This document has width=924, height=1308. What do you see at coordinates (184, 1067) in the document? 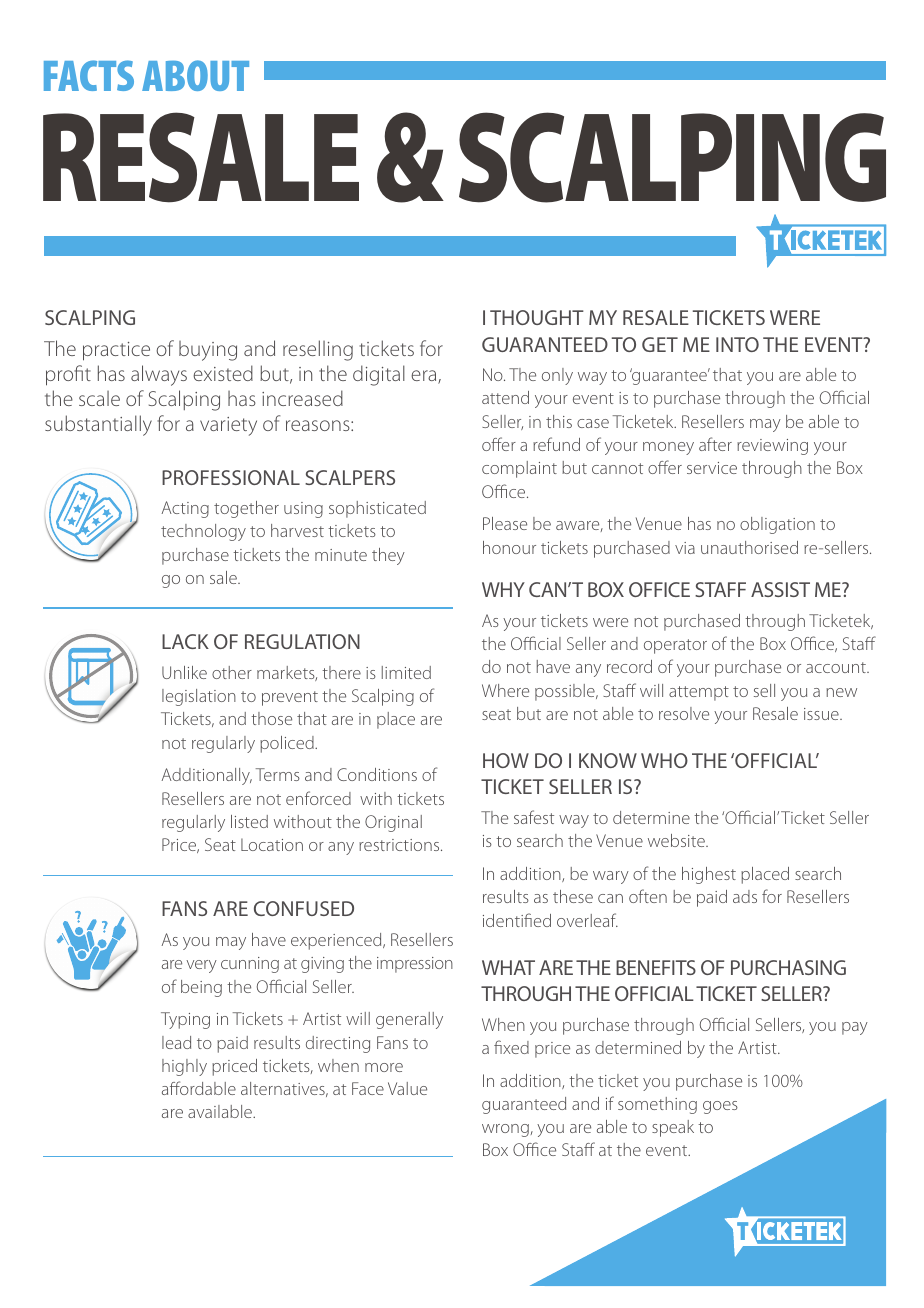
I see `highly` at bounding box center [184, 1067].
